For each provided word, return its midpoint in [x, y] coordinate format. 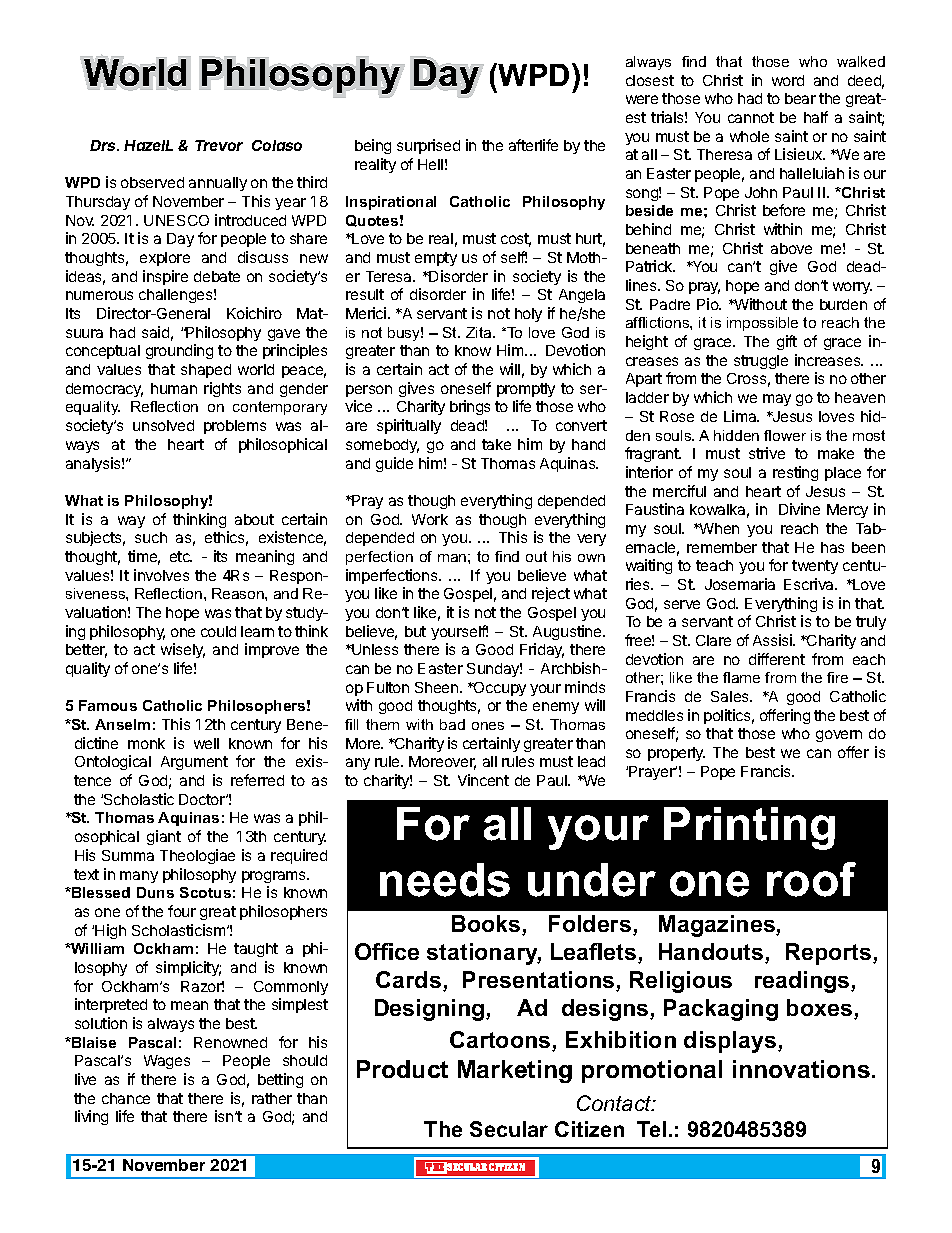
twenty [815, 567]
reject [551, 594]
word [788, 80]
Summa [128, 855]
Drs [104, 145]
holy [528, 315]
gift [787, 342]
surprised [428, 146]
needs [445, 880]
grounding [179, 351]
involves [161, 575]
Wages [167, 1062]
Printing [749, 828]
